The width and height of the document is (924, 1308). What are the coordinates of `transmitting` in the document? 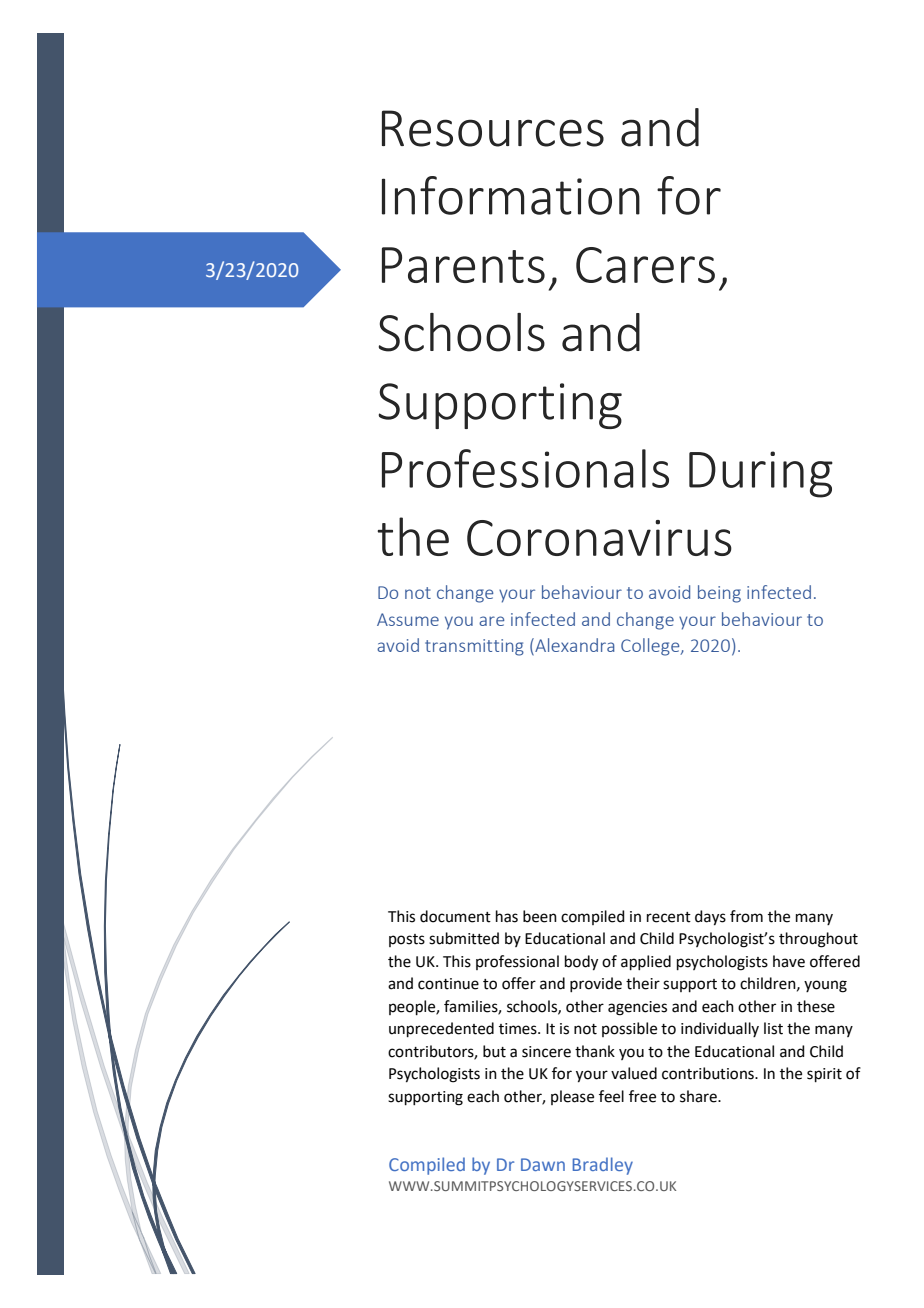 It's located at (474, 647).
